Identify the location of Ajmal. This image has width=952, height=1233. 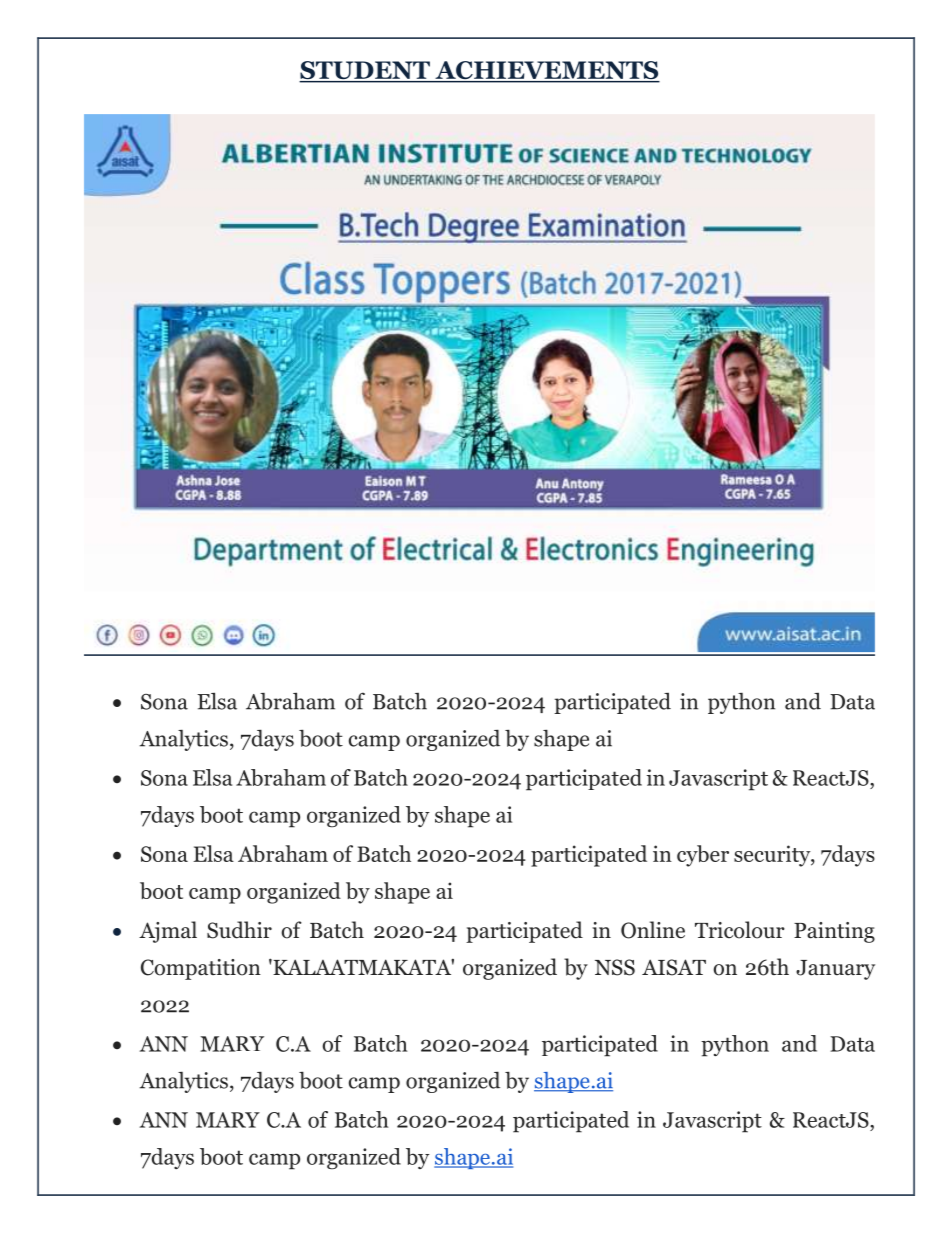
(168, 932).
